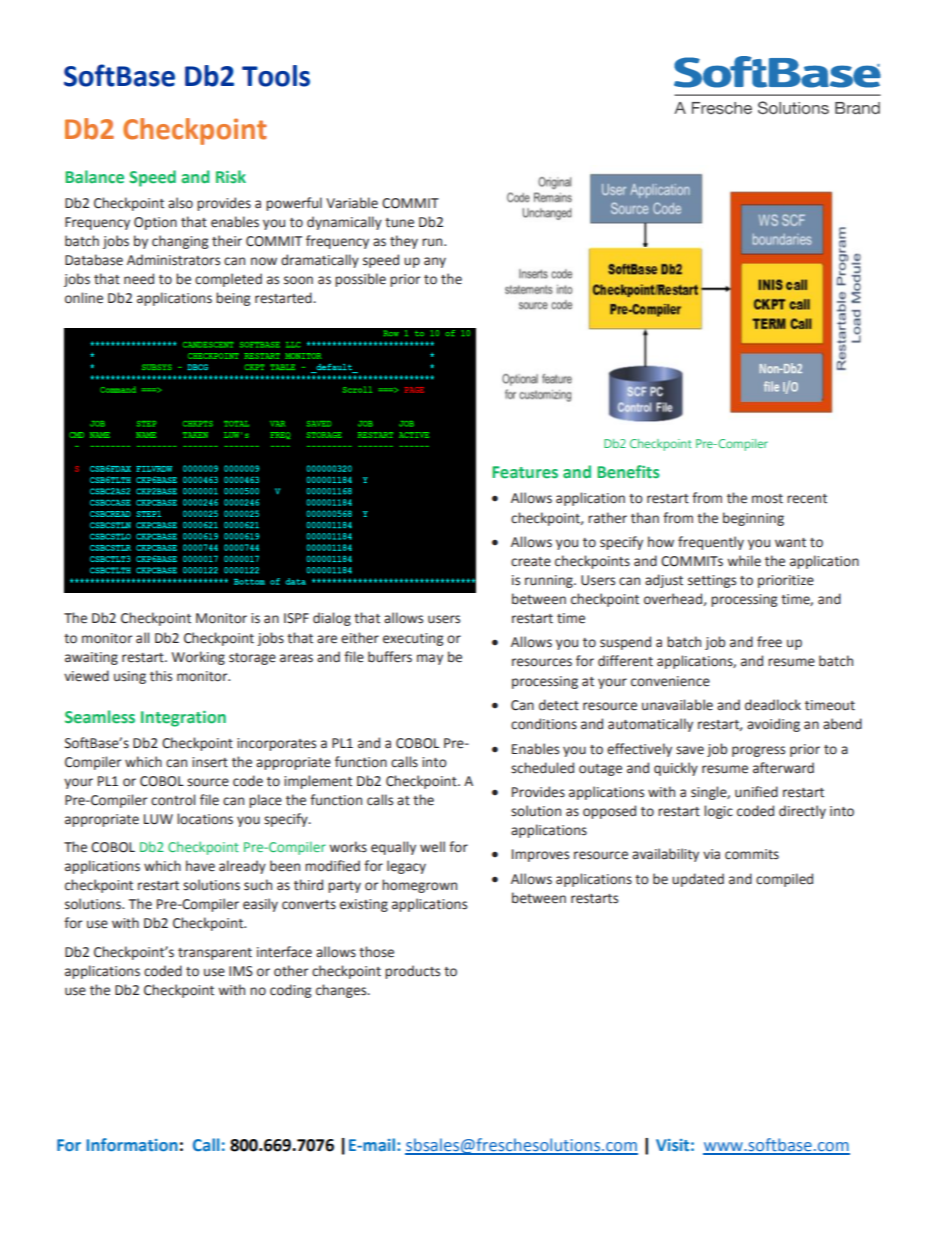  I want to click on Benefits, so click(628, 472).
